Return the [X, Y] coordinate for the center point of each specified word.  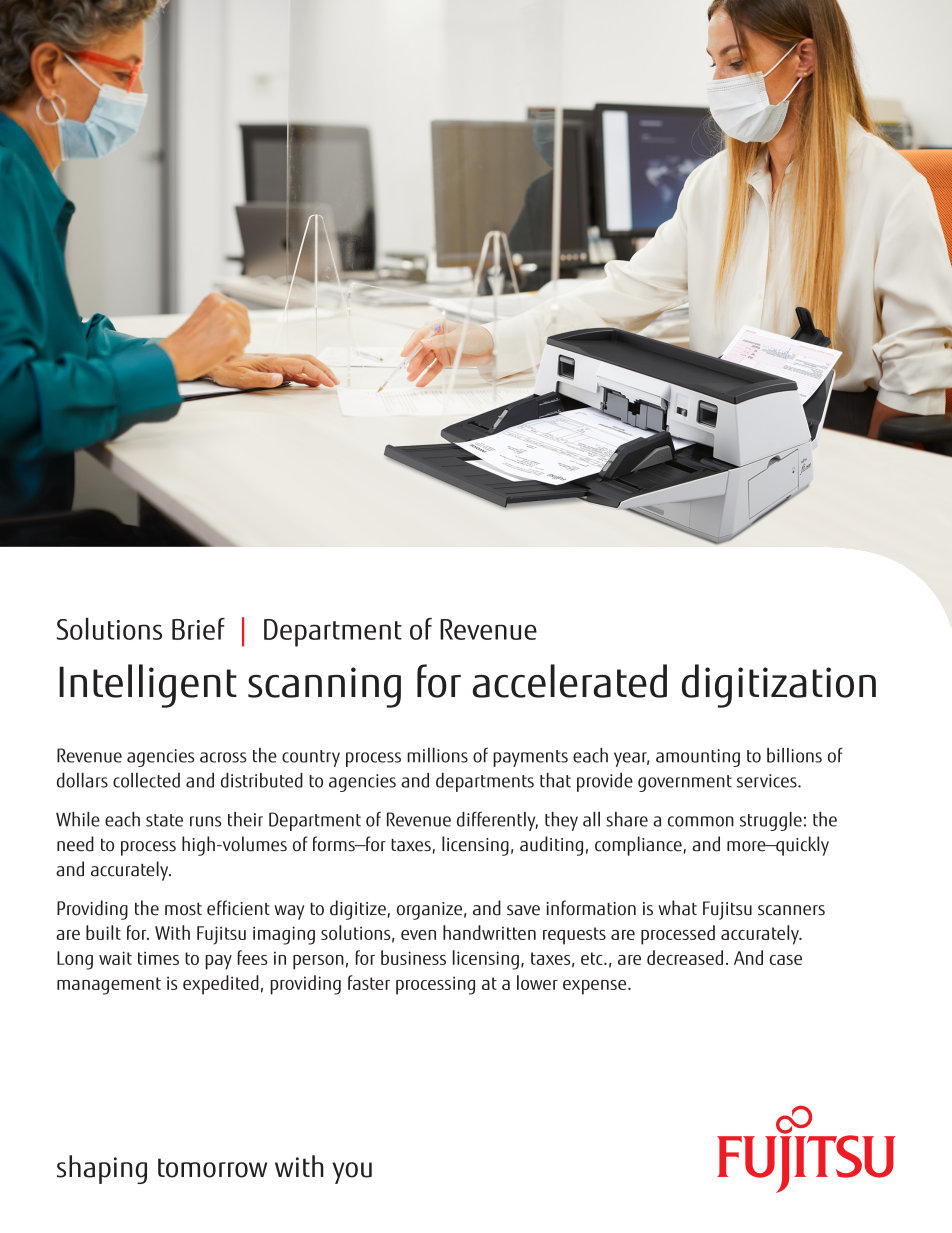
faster [369, 982]
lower [537, 982]
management [109, 986]
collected [146, 780]
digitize [358, 910]
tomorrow [212, 1168]
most [183, 909]
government [685, 783]
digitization [779, 686]
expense [596, 987]
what [677, 908]
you [352, 1173]
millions [437, 755]
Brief [198, 629]
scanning [324, 687]
